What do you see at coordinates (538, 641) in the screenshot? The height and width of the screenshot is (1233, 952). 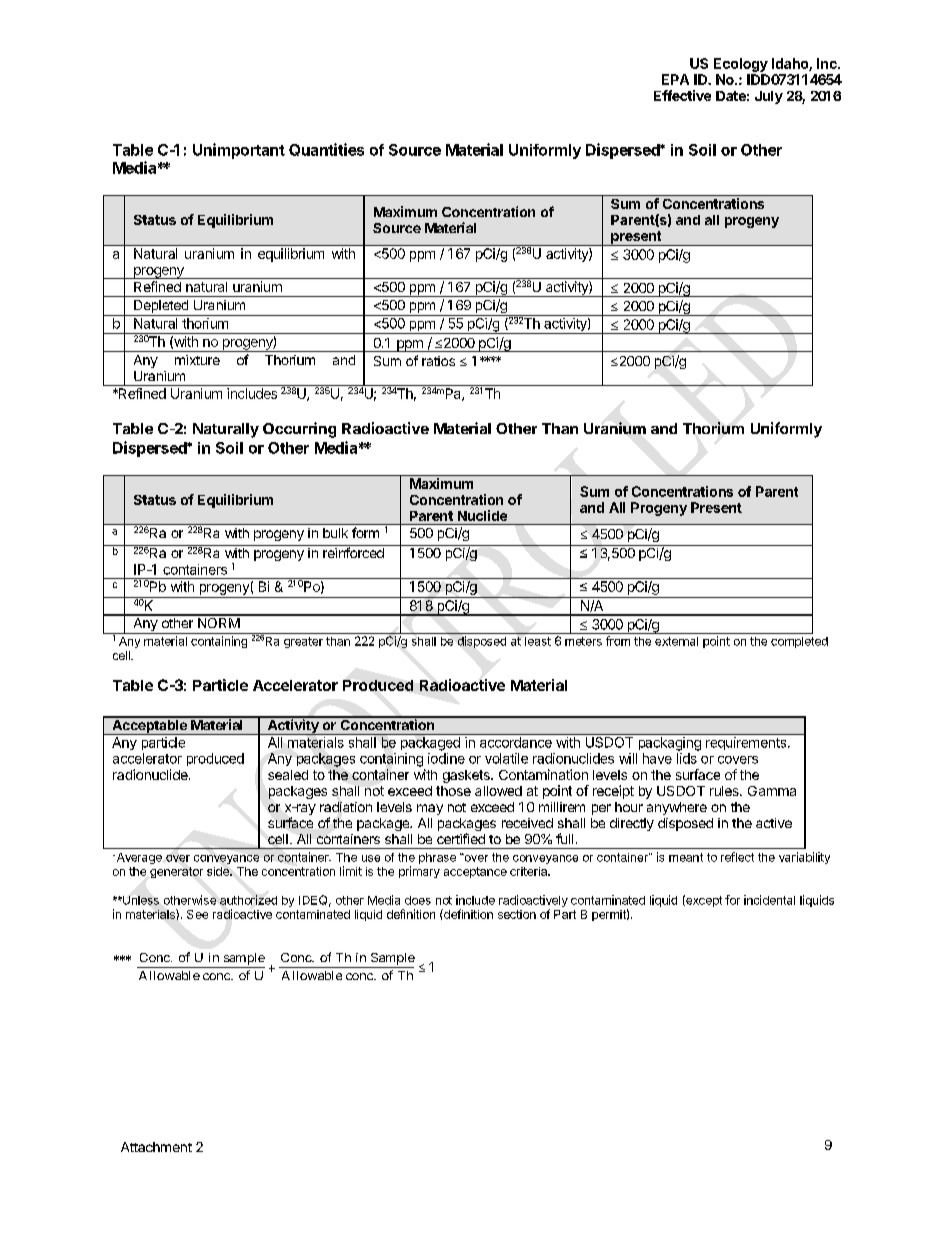 I see `least` at bounding box center [538, 641].
